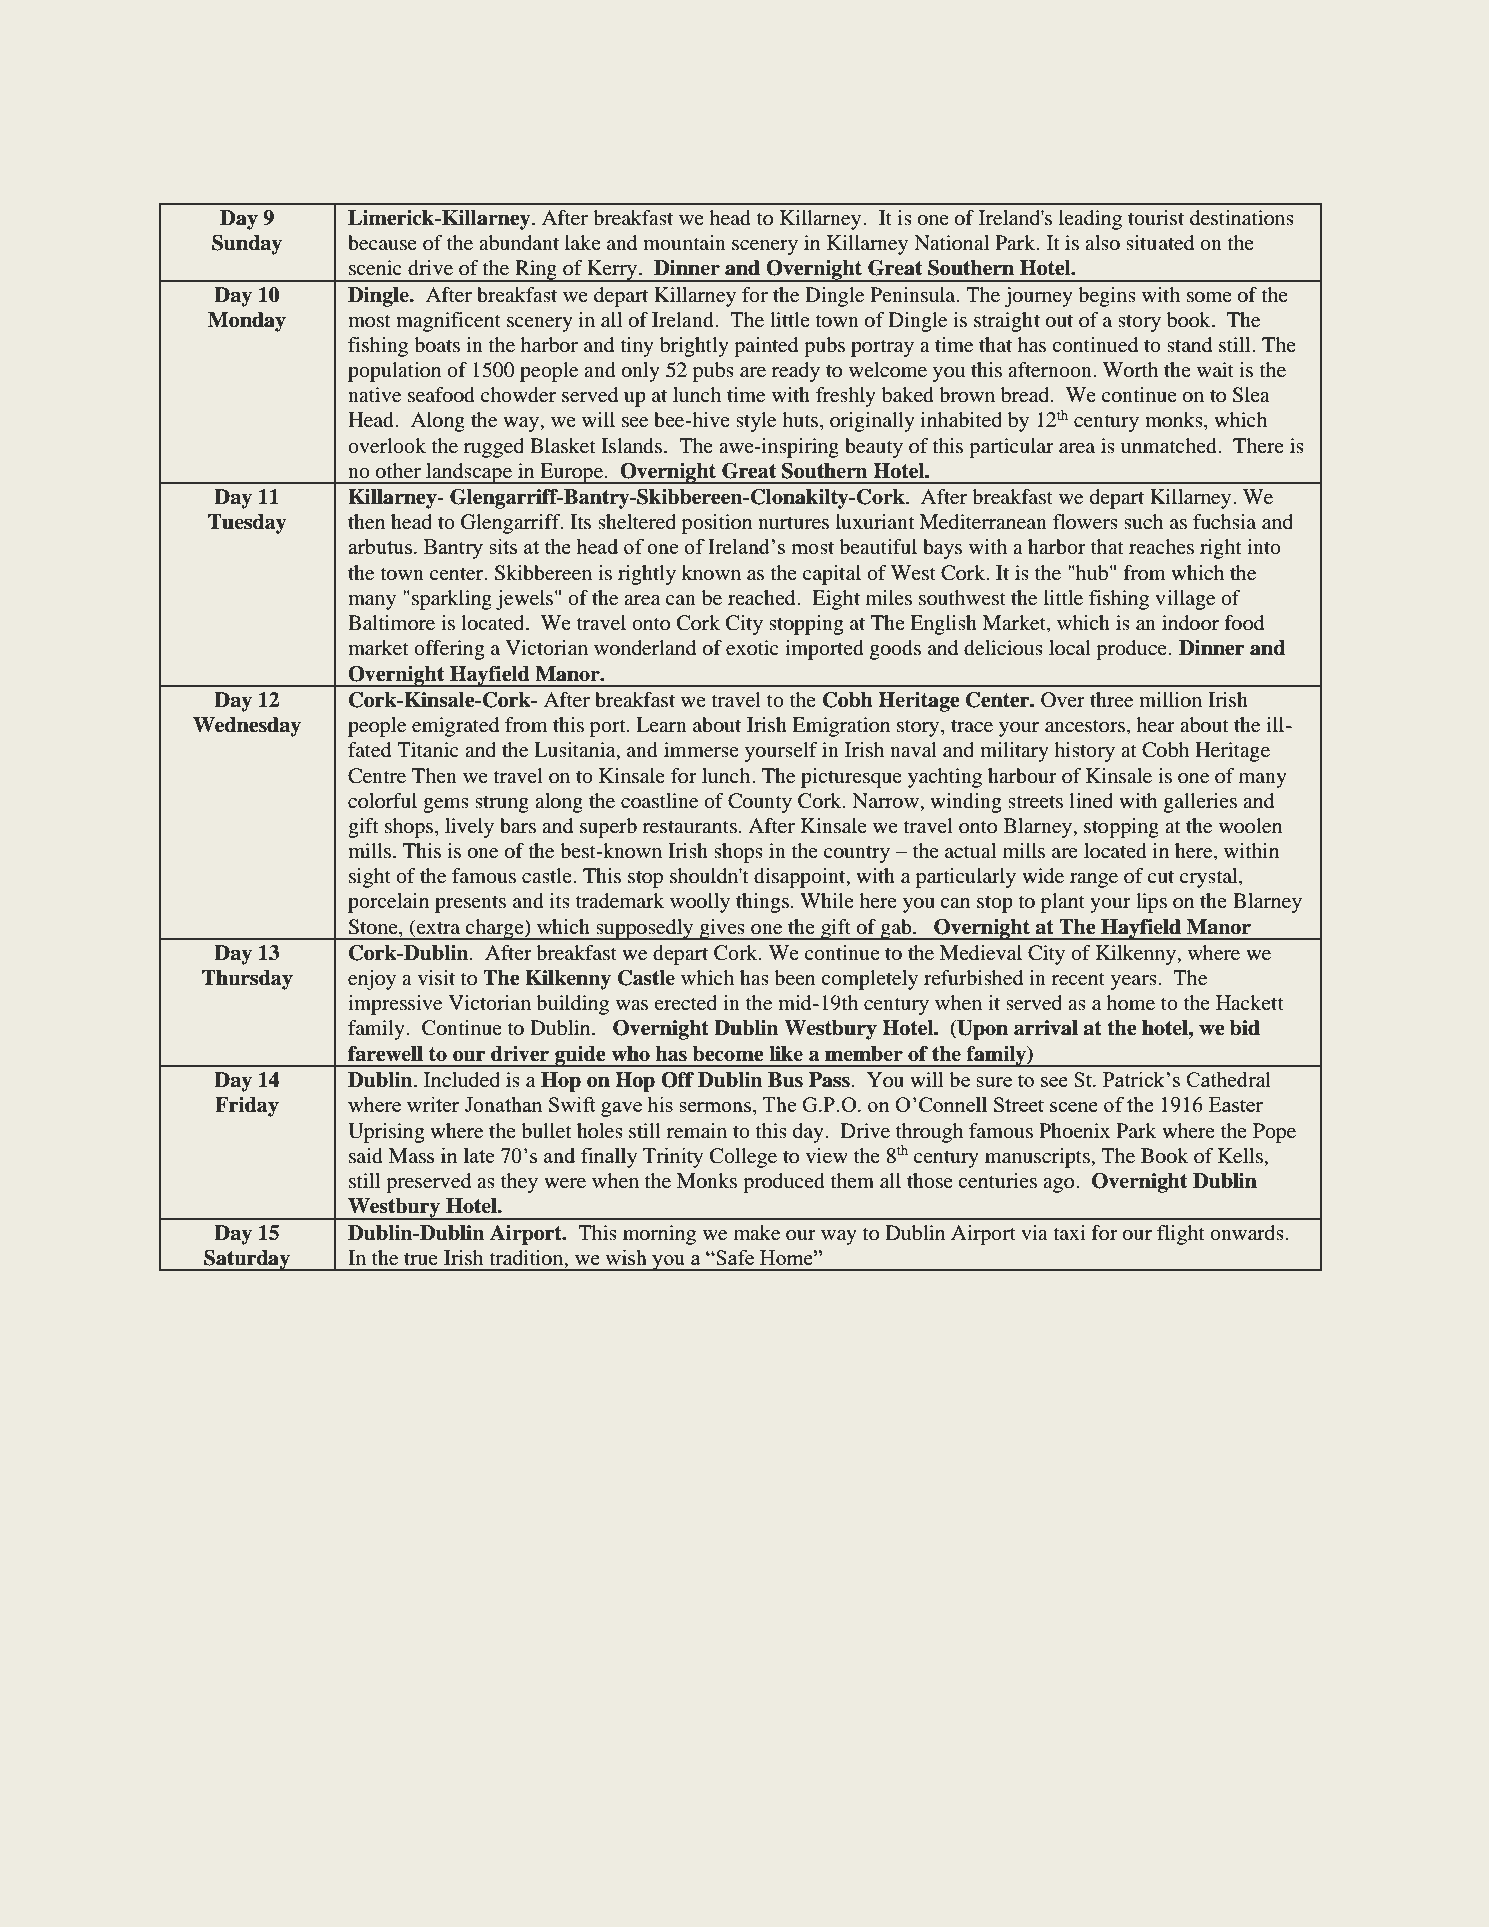  Describe the element at coordinates (398, 470) in the document. I see `other` at that location.
